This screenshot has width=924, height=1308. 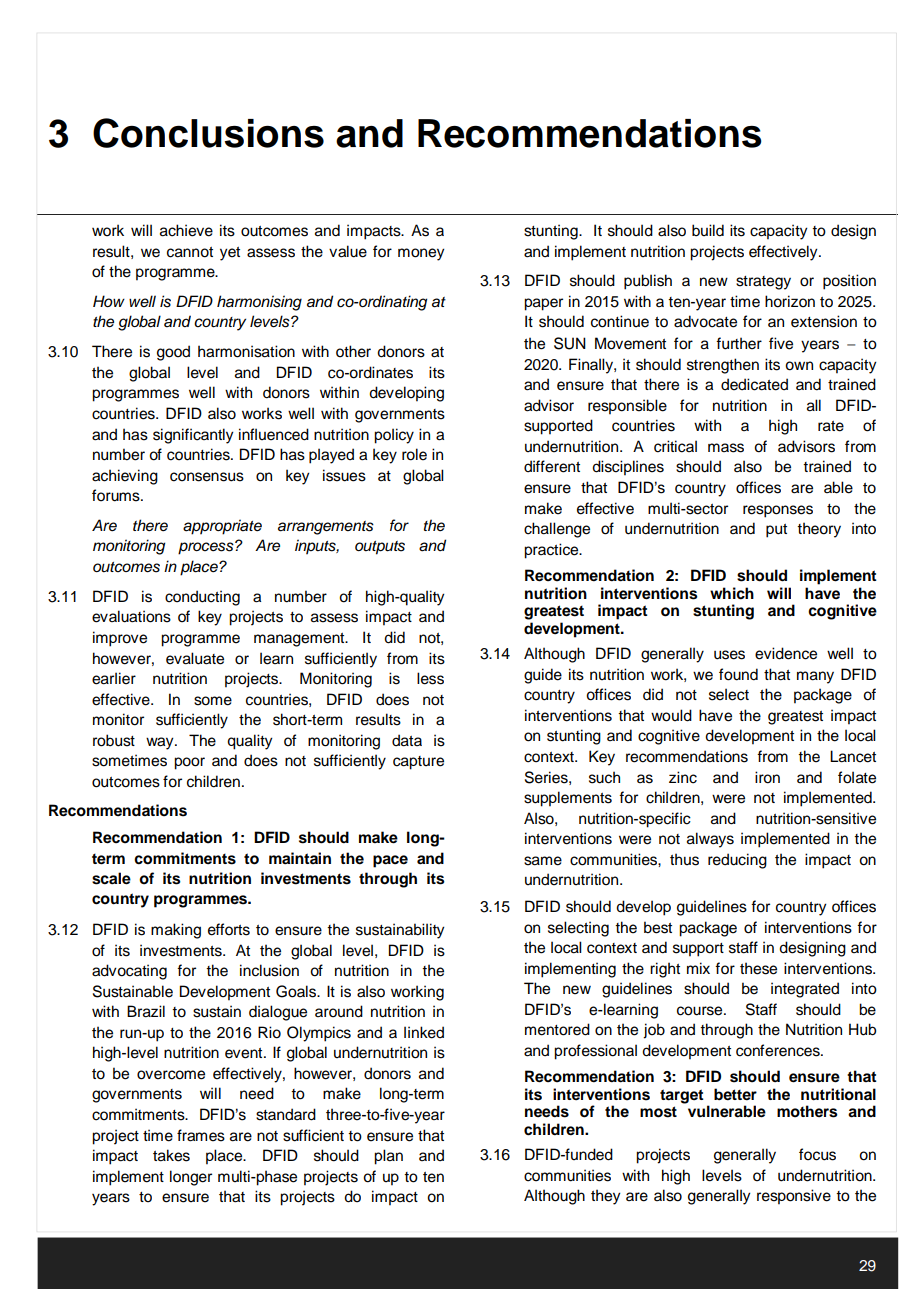 What do you see at coordinates (189, 763) in the screenshot?
I see `poor` at bounding box center [189, 763].
